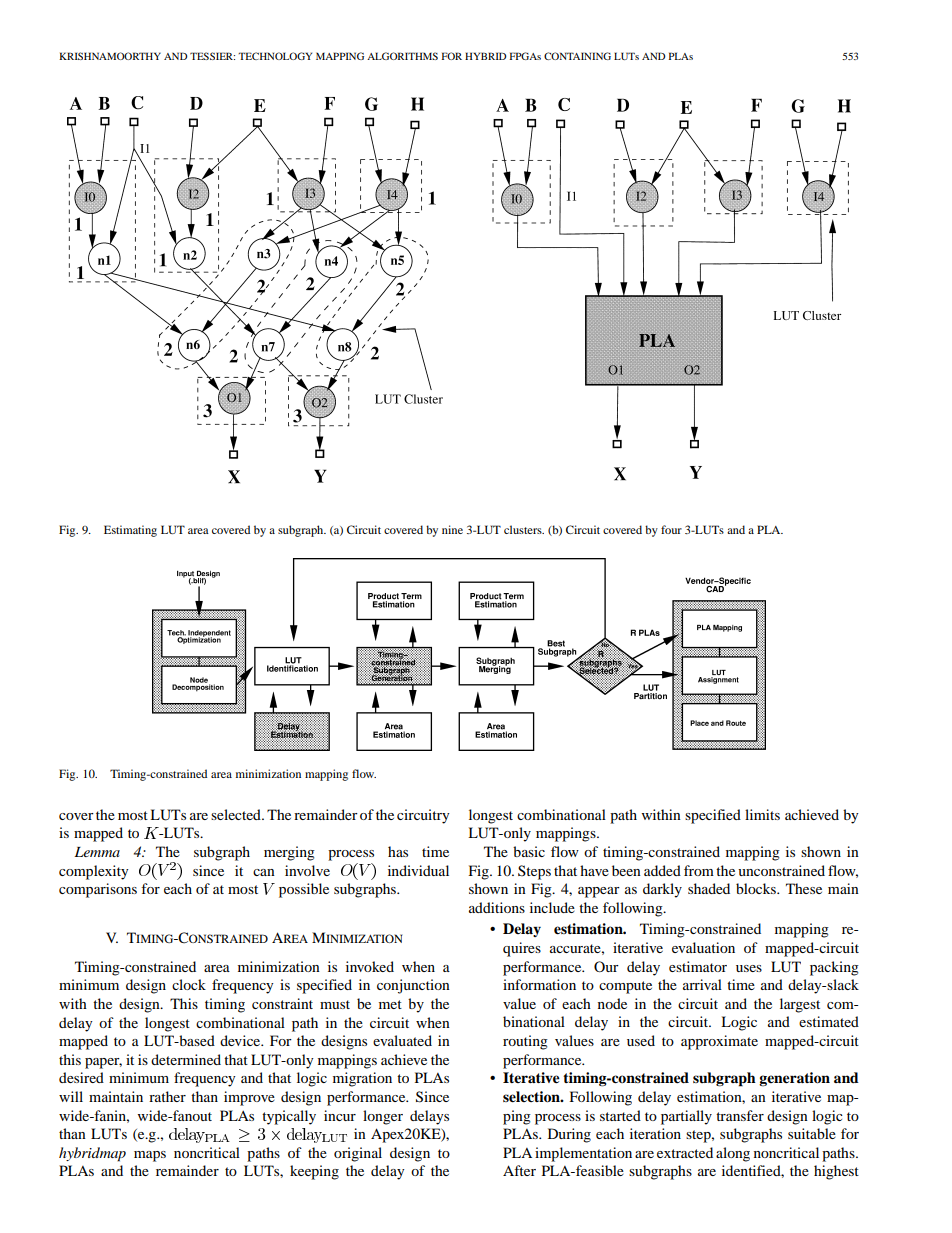 This image has width=952, height=1233. Describe the element at coordinates (150, 1156) in the image. I see `maps` at that location.
